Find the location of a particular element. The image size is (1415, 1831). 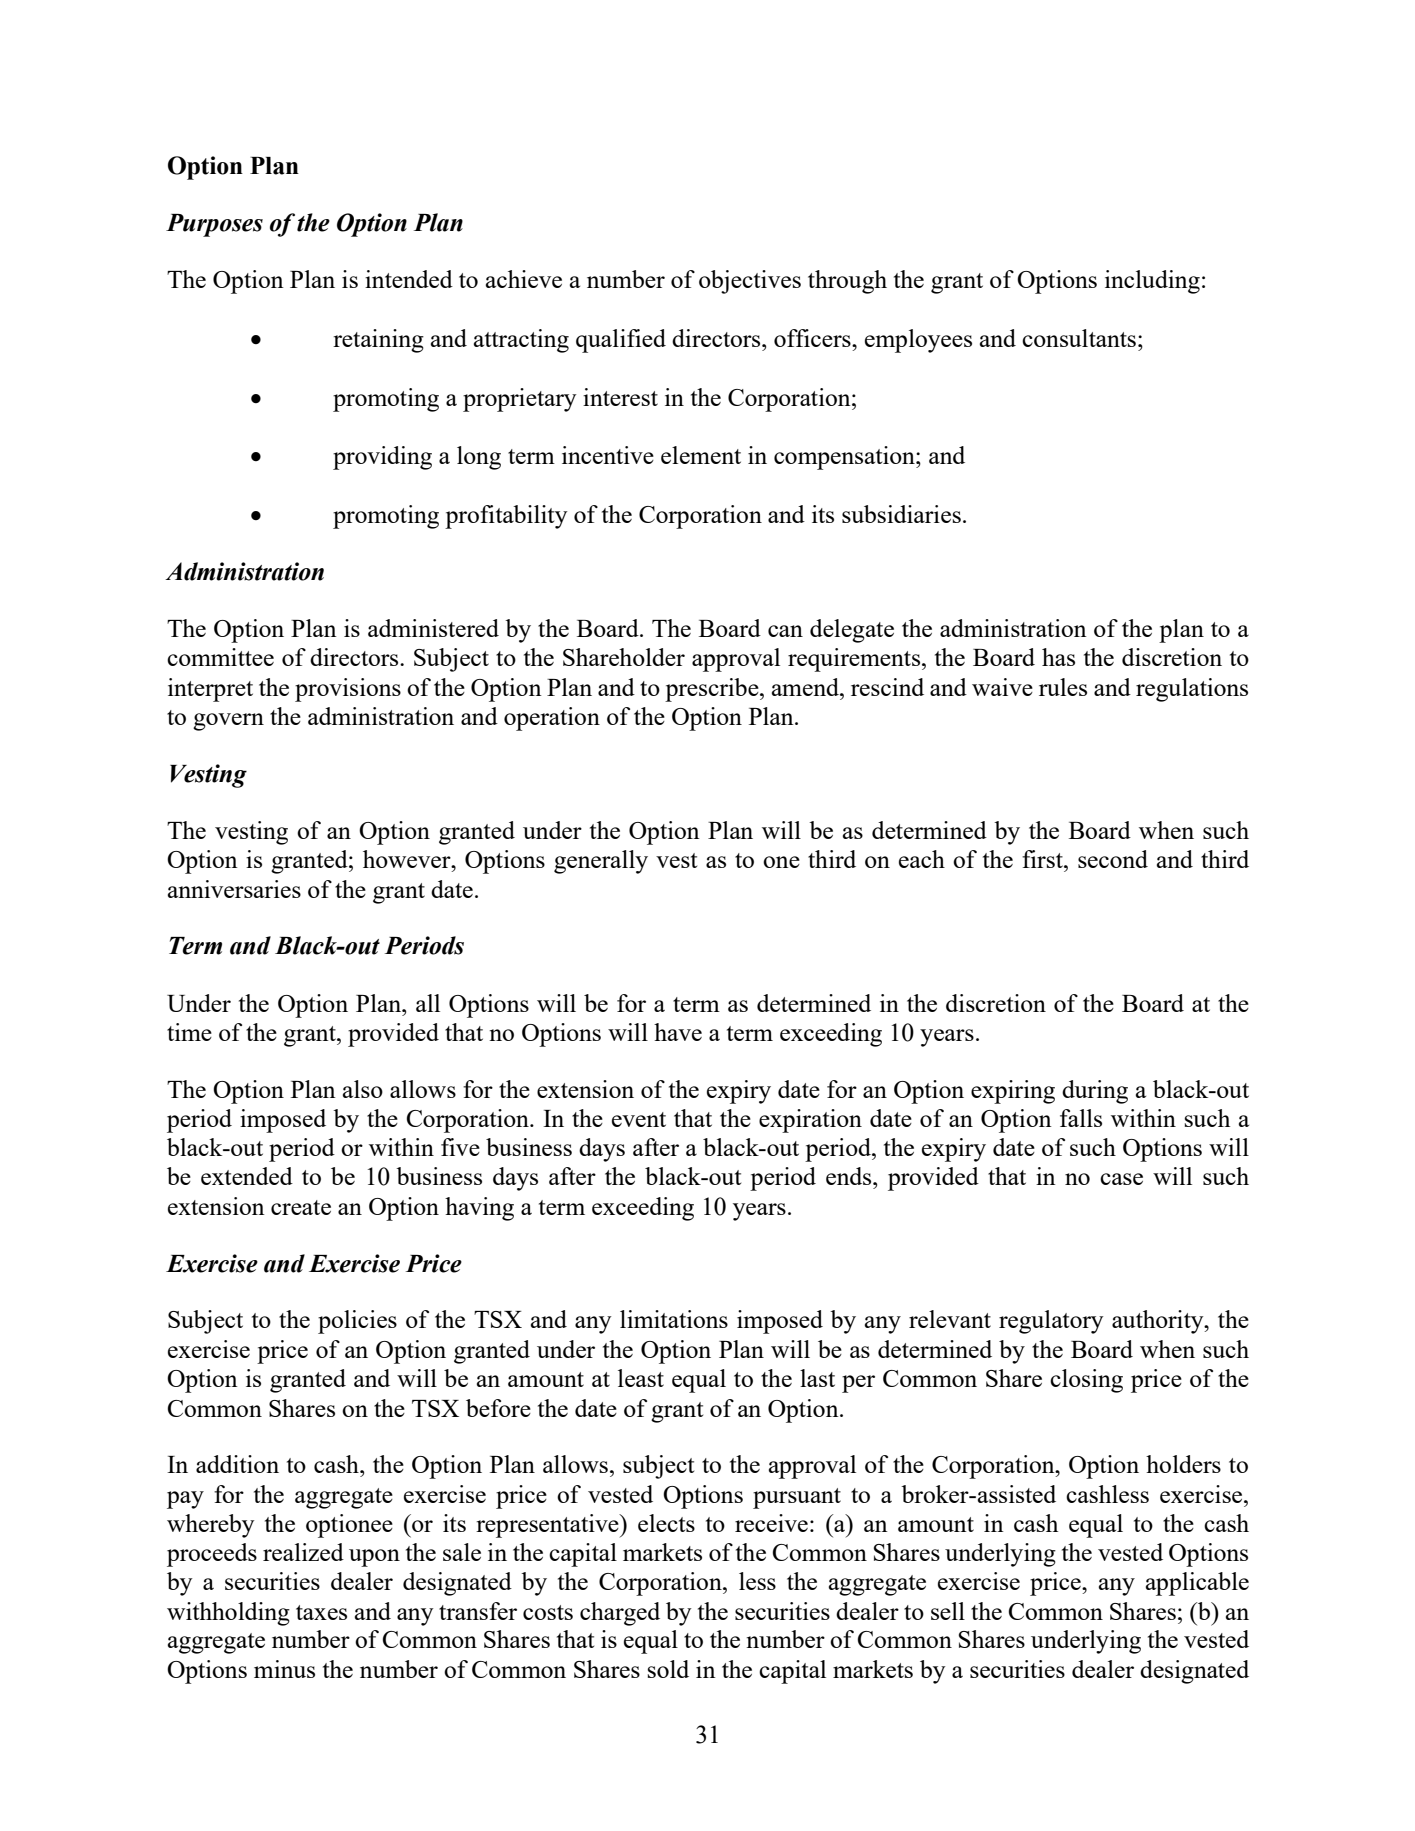

prescribe is located at coordinates (713, 690).
